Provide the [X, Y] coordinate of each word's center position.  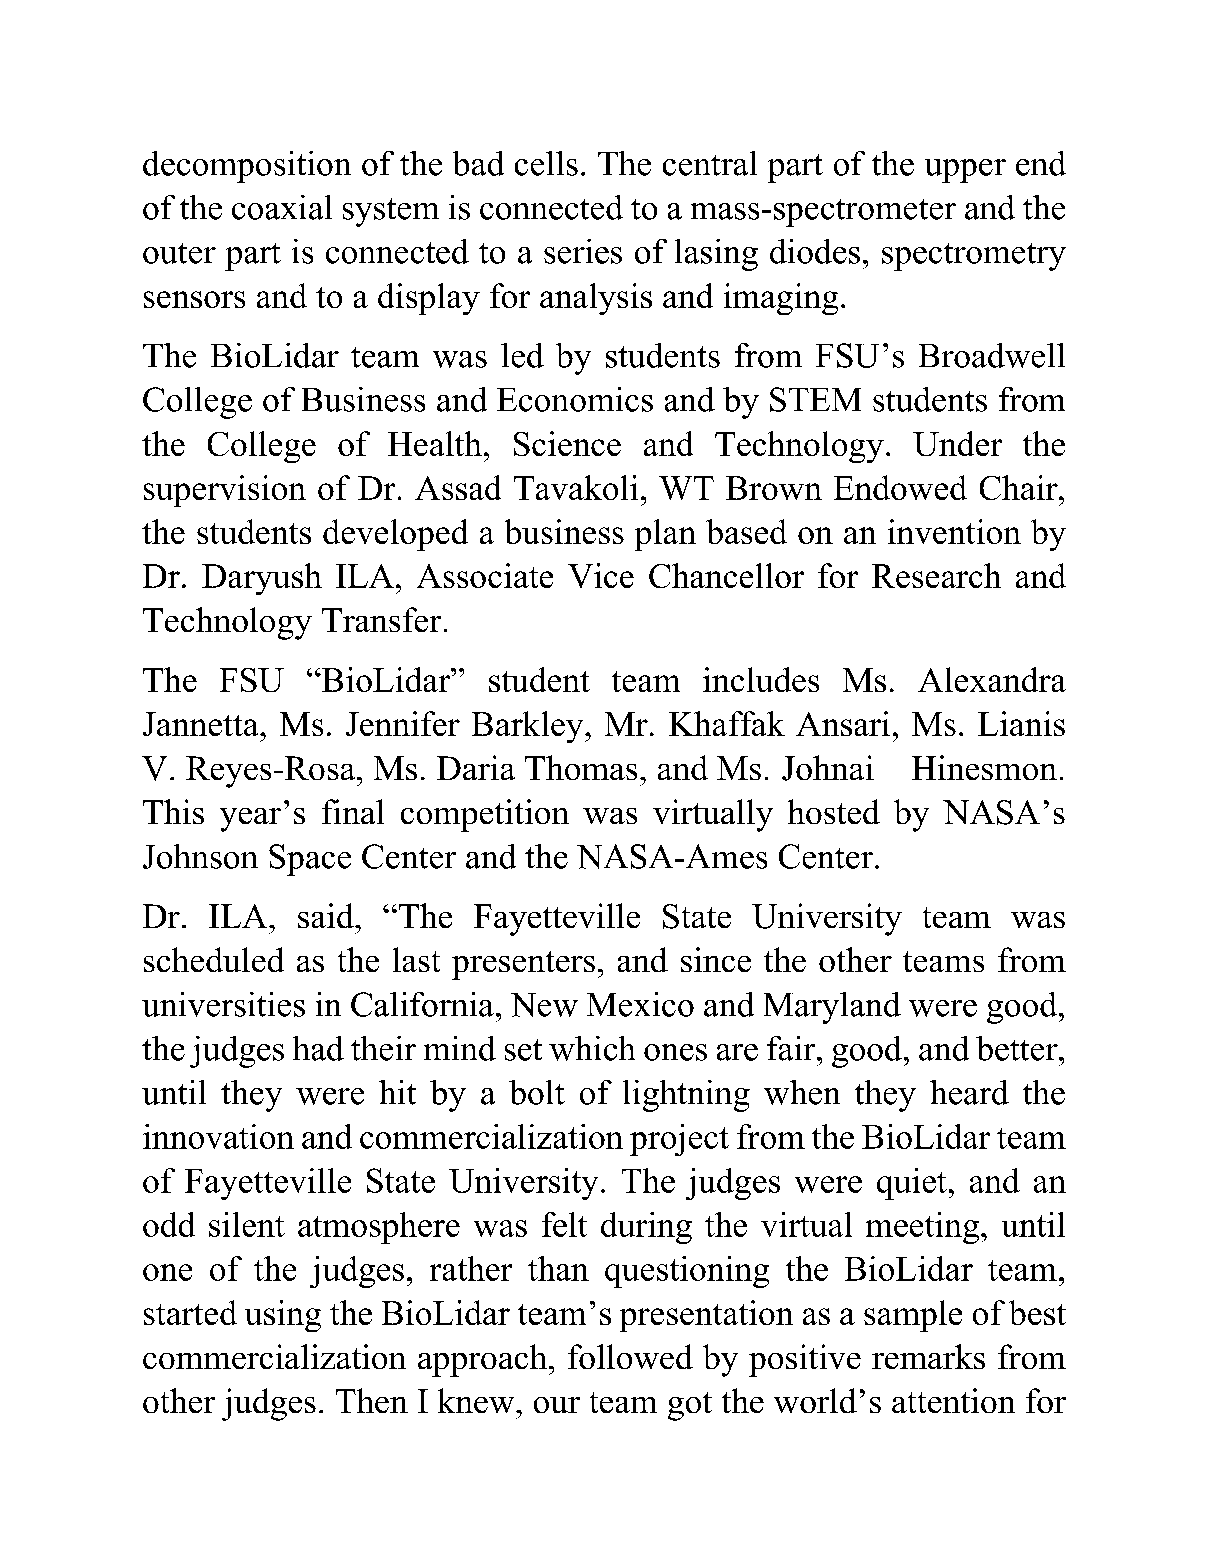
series [583, 251]
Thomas [581, 767]
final [353, 811]
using [283, 1316]
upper [965, 171]
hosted [834, 811]
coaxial [282, 207]
